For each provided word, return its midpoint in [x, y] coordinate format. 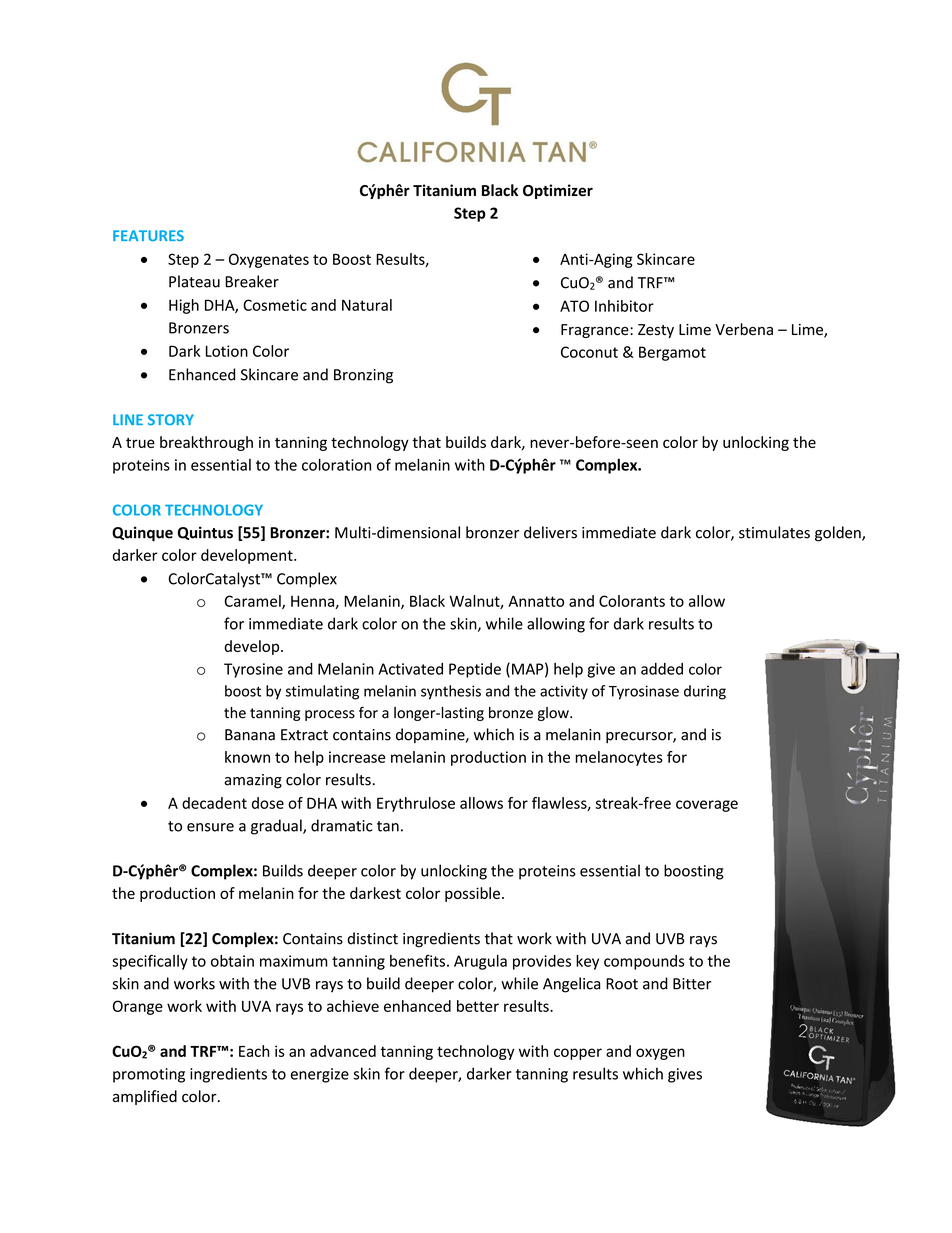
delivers [550, 532]
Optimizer [558, 191]
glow [554, 714]
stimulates [774, 532]
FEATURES [148, 235]
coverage [707, 806]
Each [254, 1051]
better [478, 1006]
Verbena [744, 329]
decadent [214, 803]
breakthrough [206, 443]
